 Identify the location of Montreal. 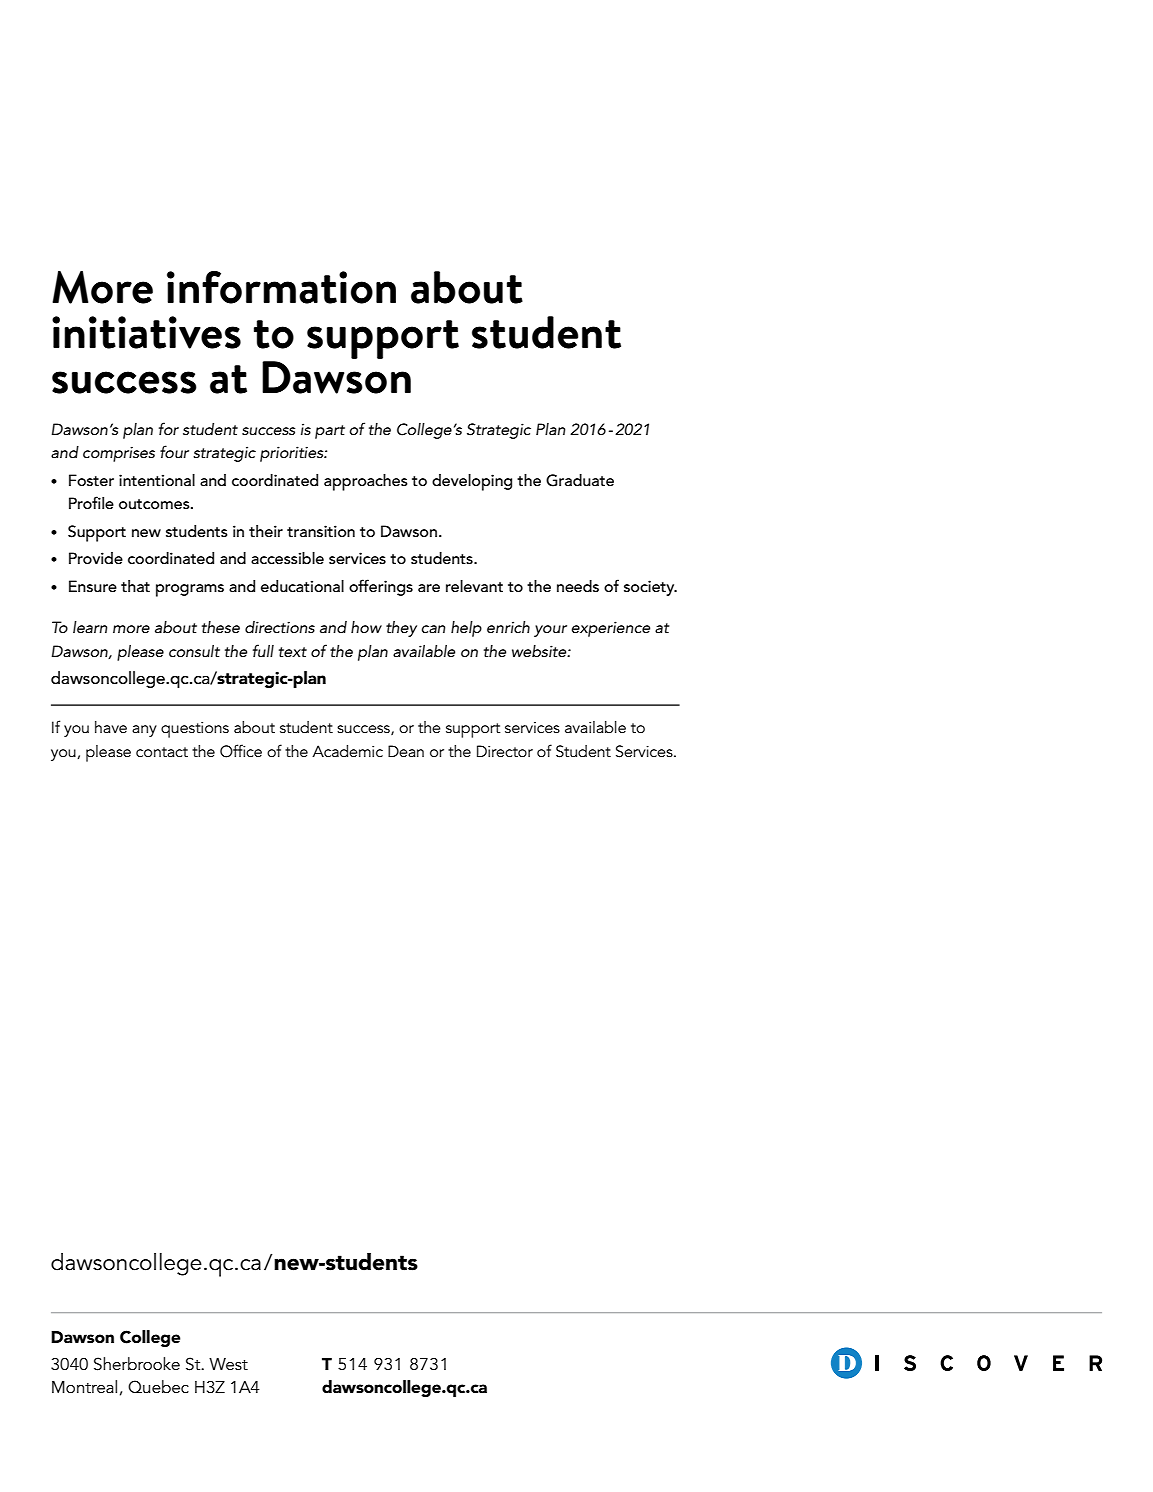
(84, 1386).
